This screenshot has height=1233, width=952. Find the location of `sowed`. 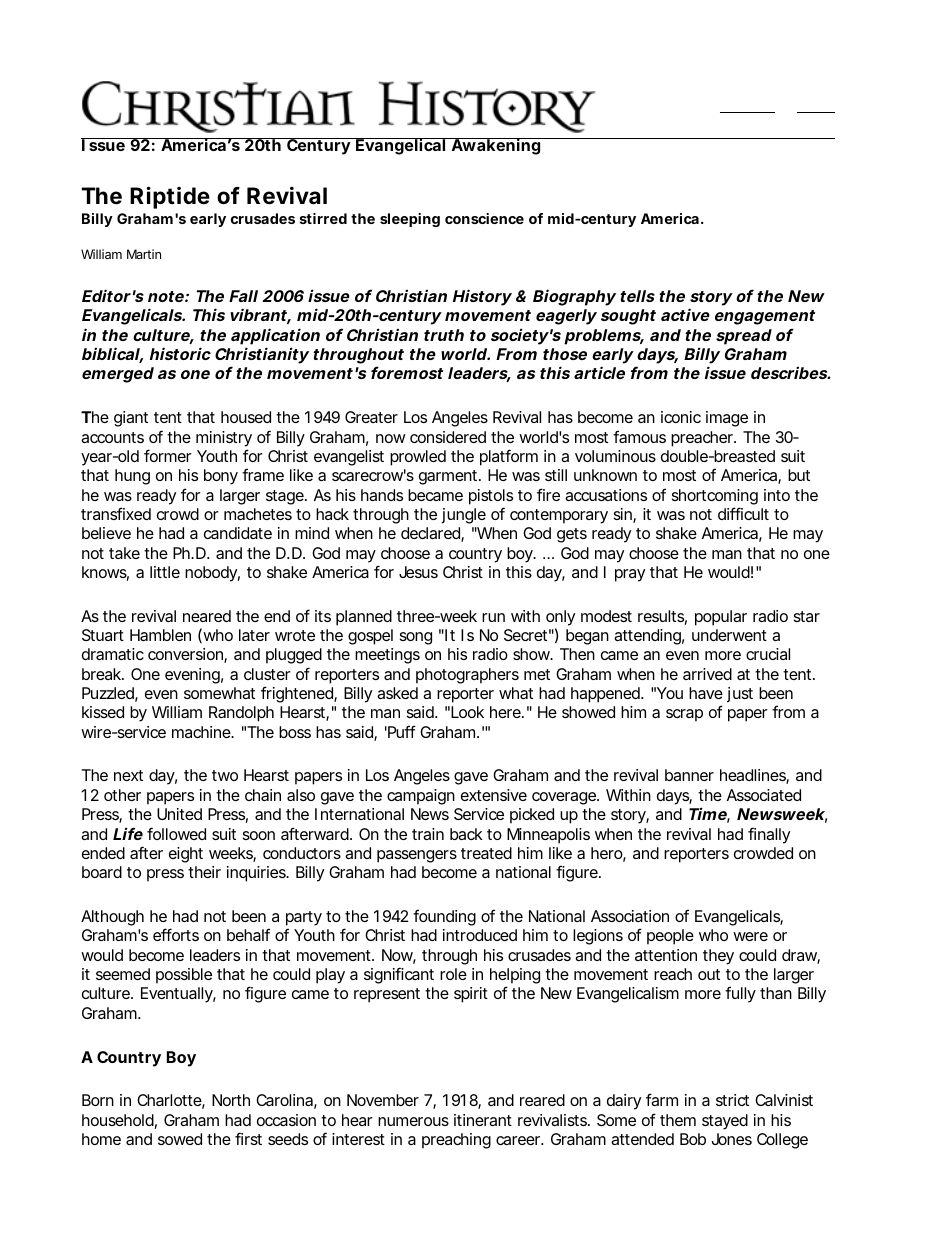

sowed is located at coordinates (180, 1139).
